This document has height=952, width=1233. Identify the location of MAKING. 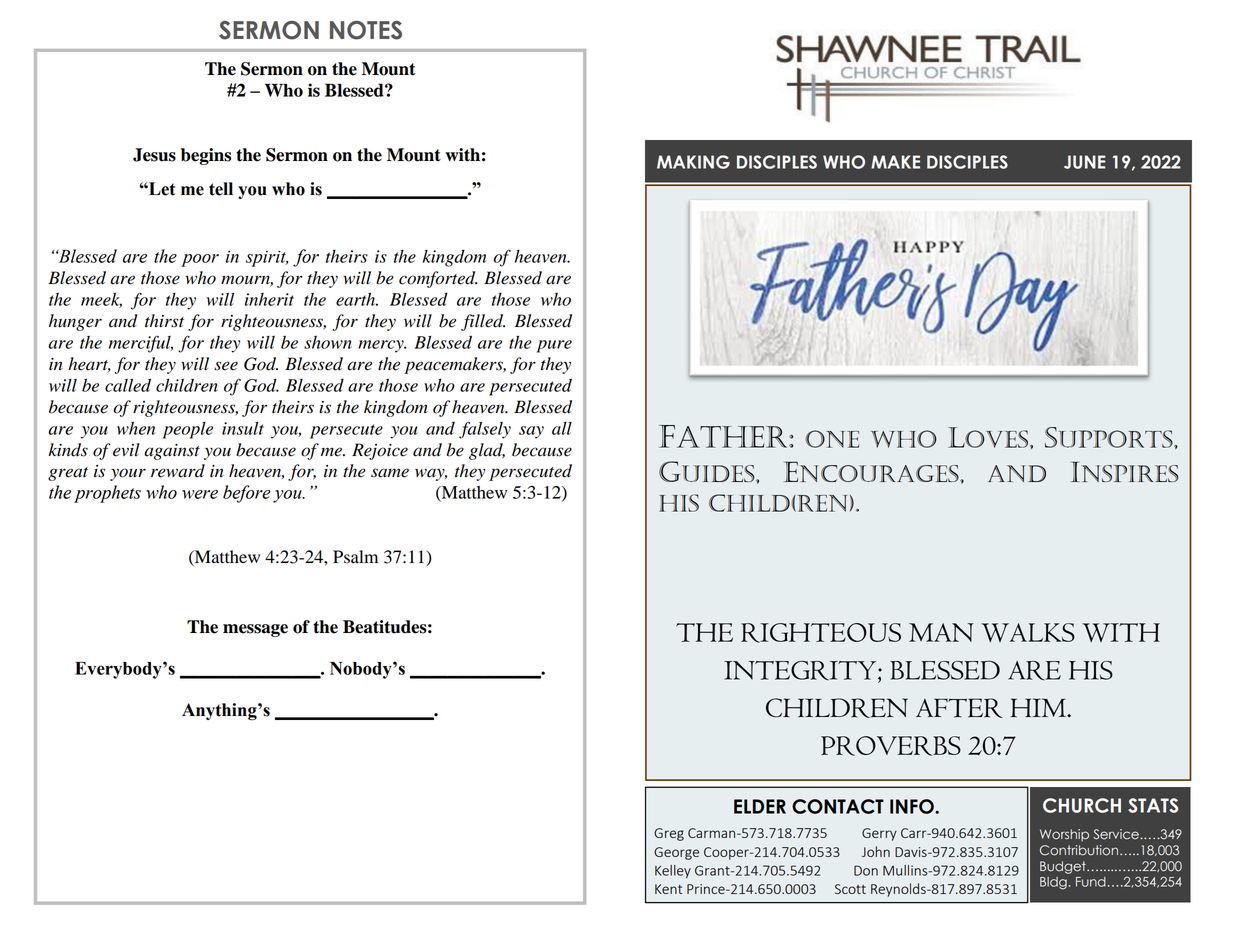
(693, 162).
